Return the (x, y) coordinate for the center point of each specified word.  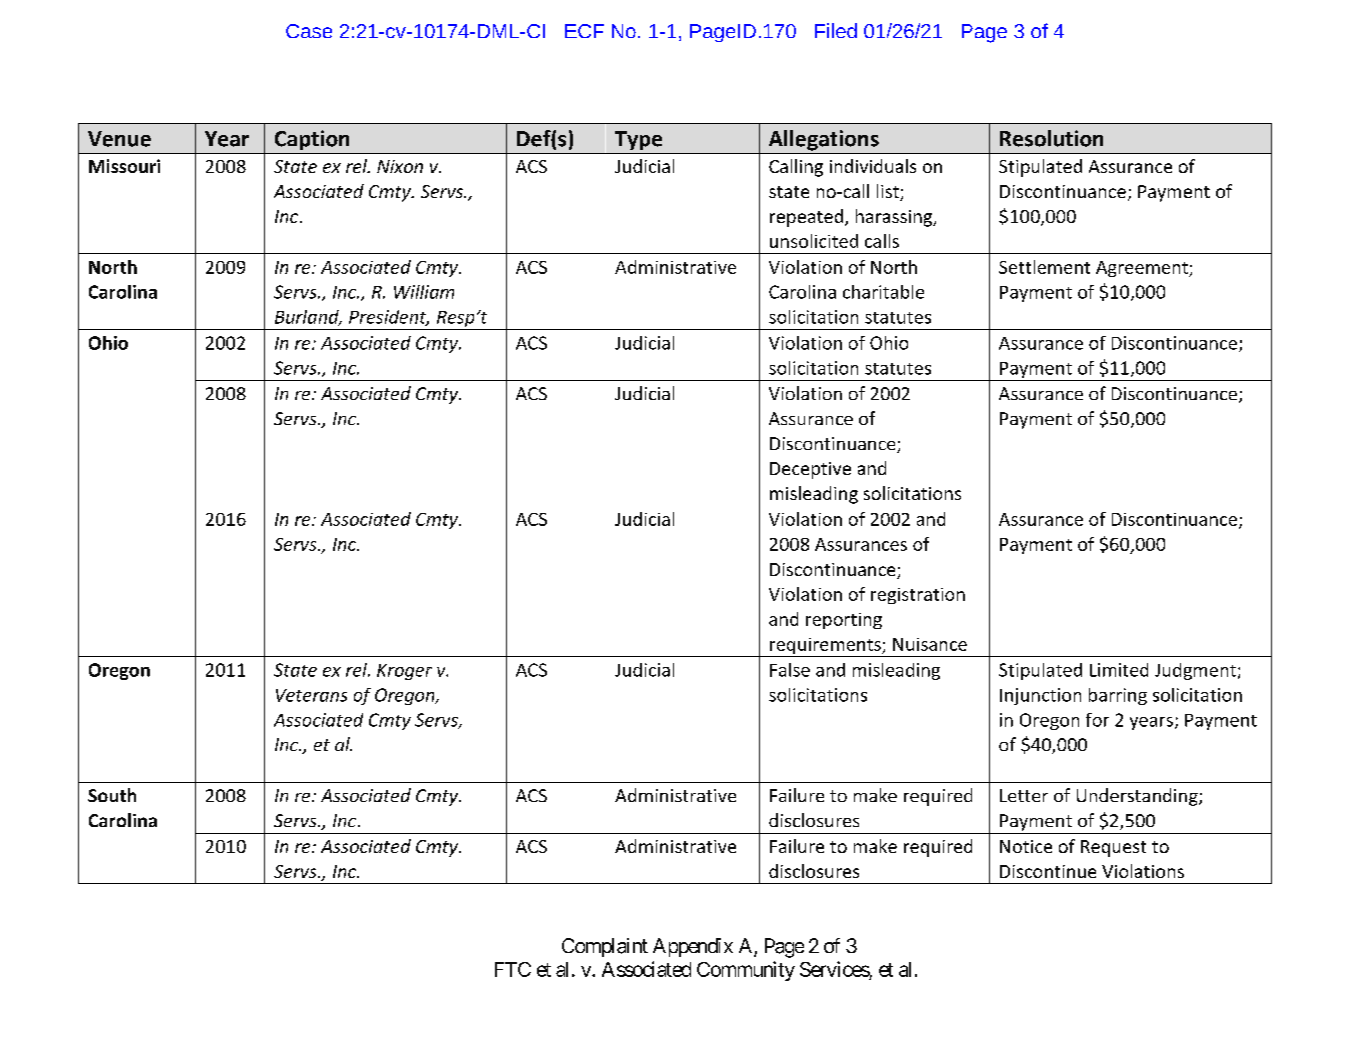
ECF (584, 31)
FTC (513, 969)
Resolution (1051, 138)
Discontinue (1048, 871)
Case (309, 31)
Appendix (693, 947)
